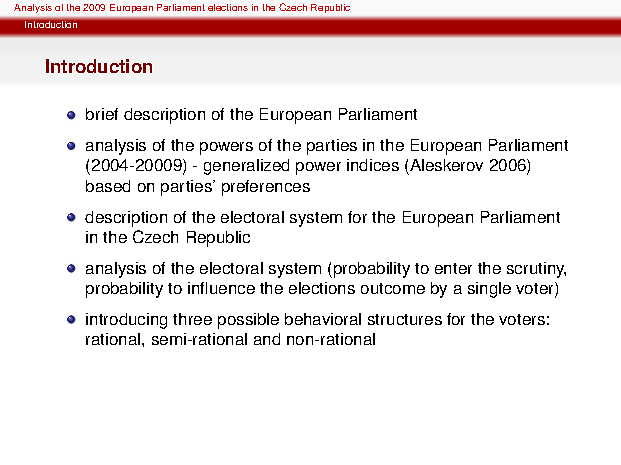 The image size is (621, 465). Describe the element at coordinates (267, 339) in the image. I see `and` at that location.
